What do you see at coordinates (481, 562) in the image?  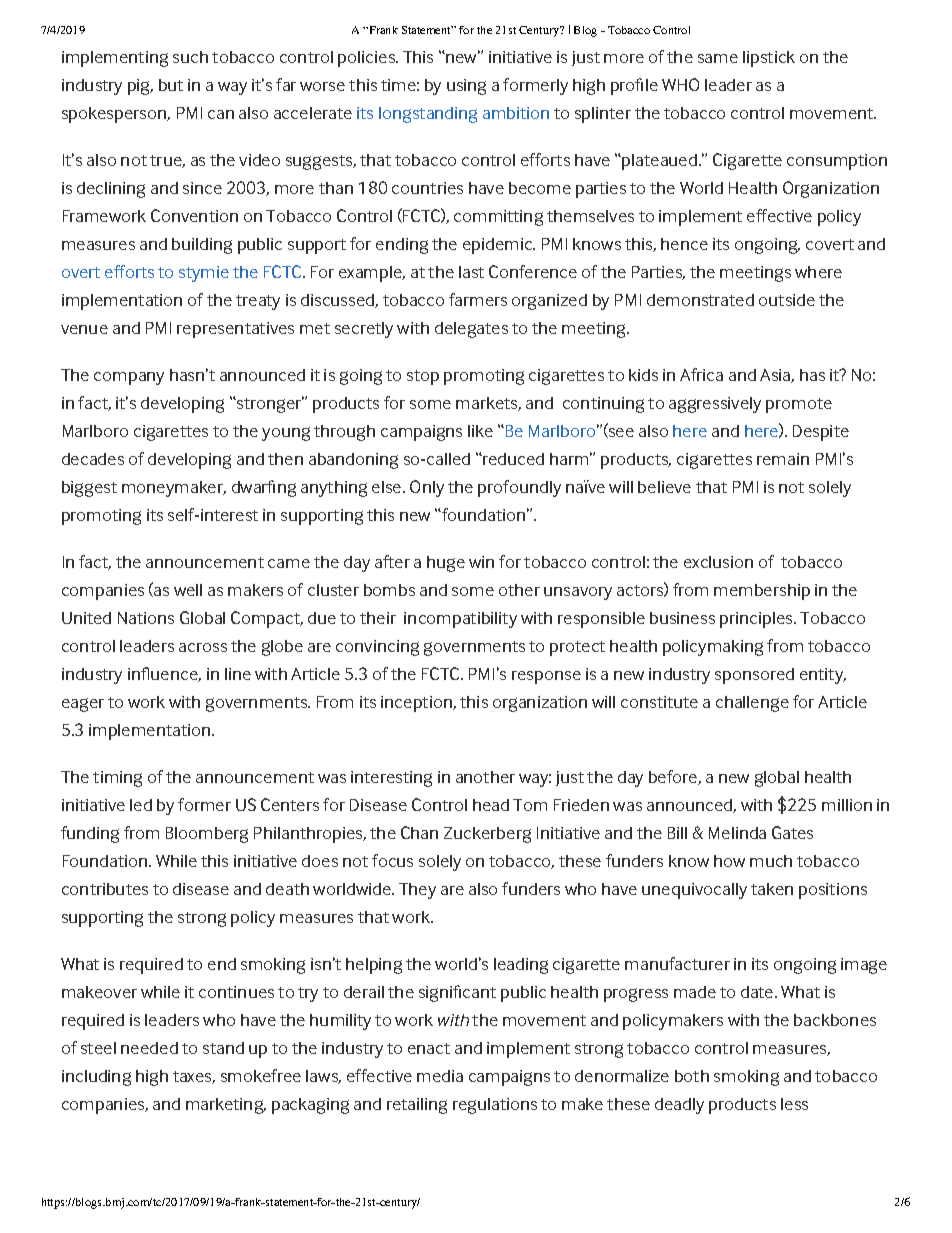 I see `win` at bounding box center [481, 562].
